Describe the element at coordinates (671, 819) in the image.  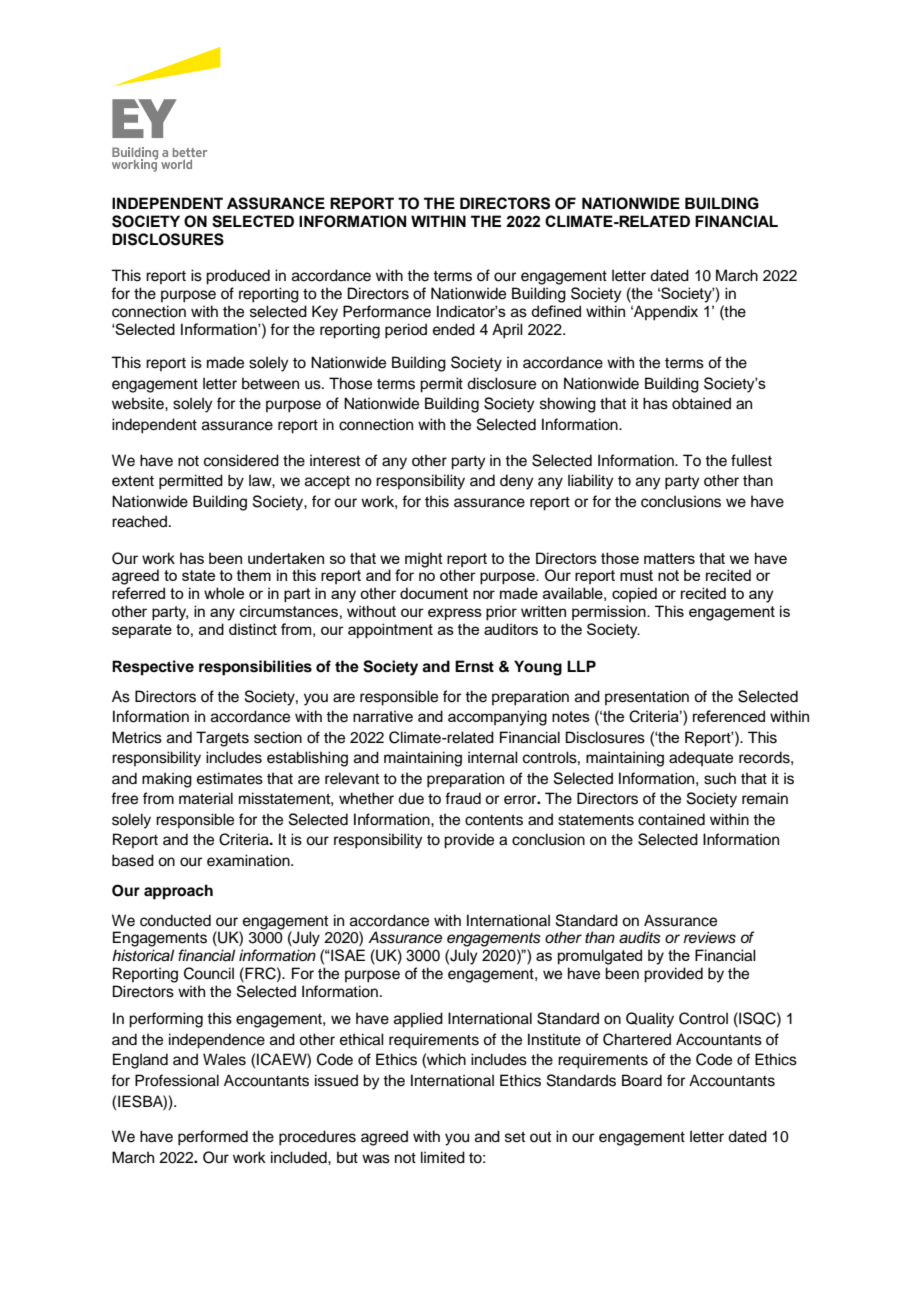
I see `contained` at that location.
